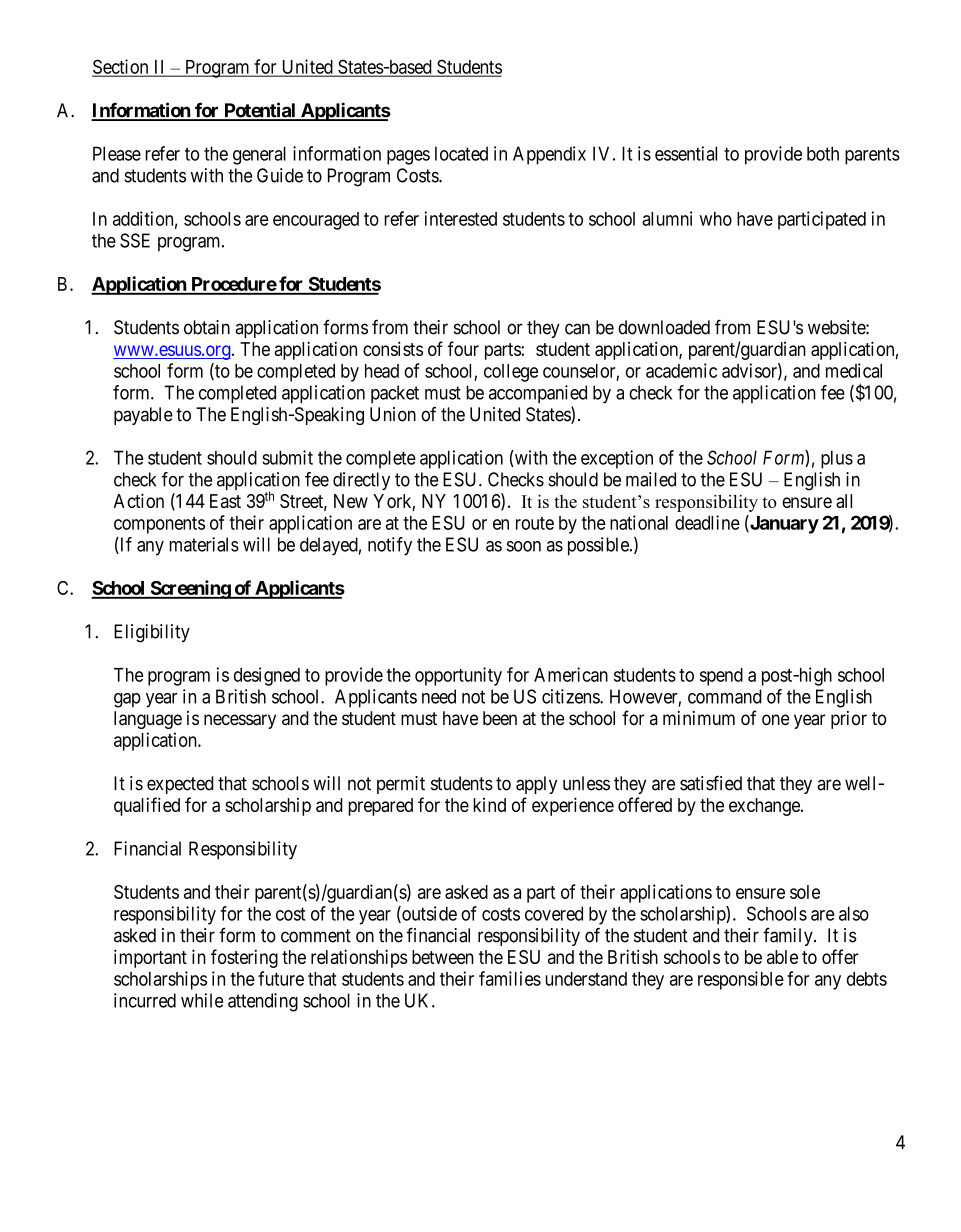 The height and width of the page is (1232, 961). What do you see at coordinates (204, 544) in the page?
I see `materials` at bounding box center [204, 544].
